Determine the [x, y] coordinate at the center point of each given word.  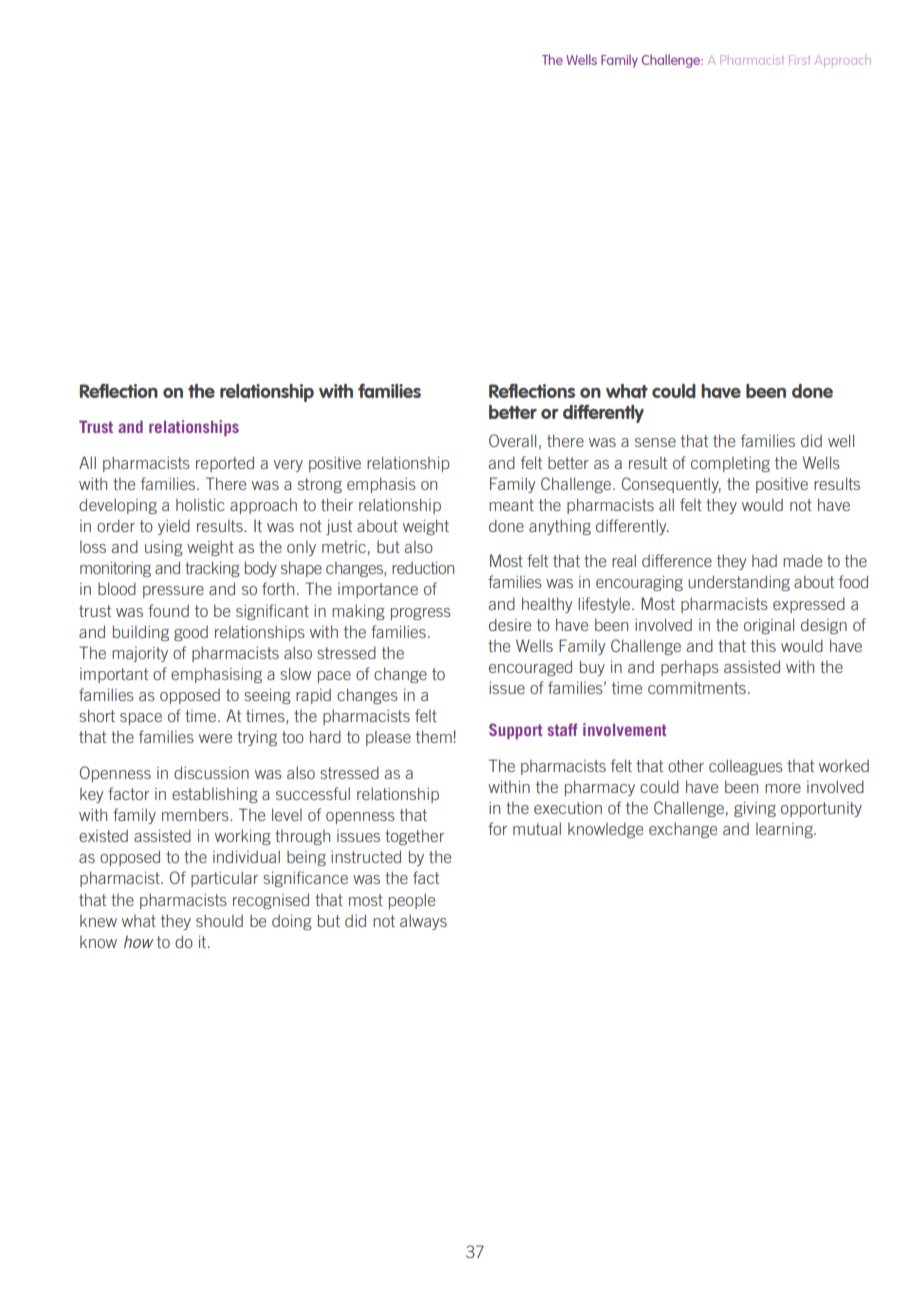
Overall [512, 440]
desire [510, 624]
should [219, 920]
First [799, 60]
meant [511, 505]
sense [655, 442]
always [423, 922]
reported [225, 464]
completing [730, 464]
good [191, 633]
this [763, 645]
